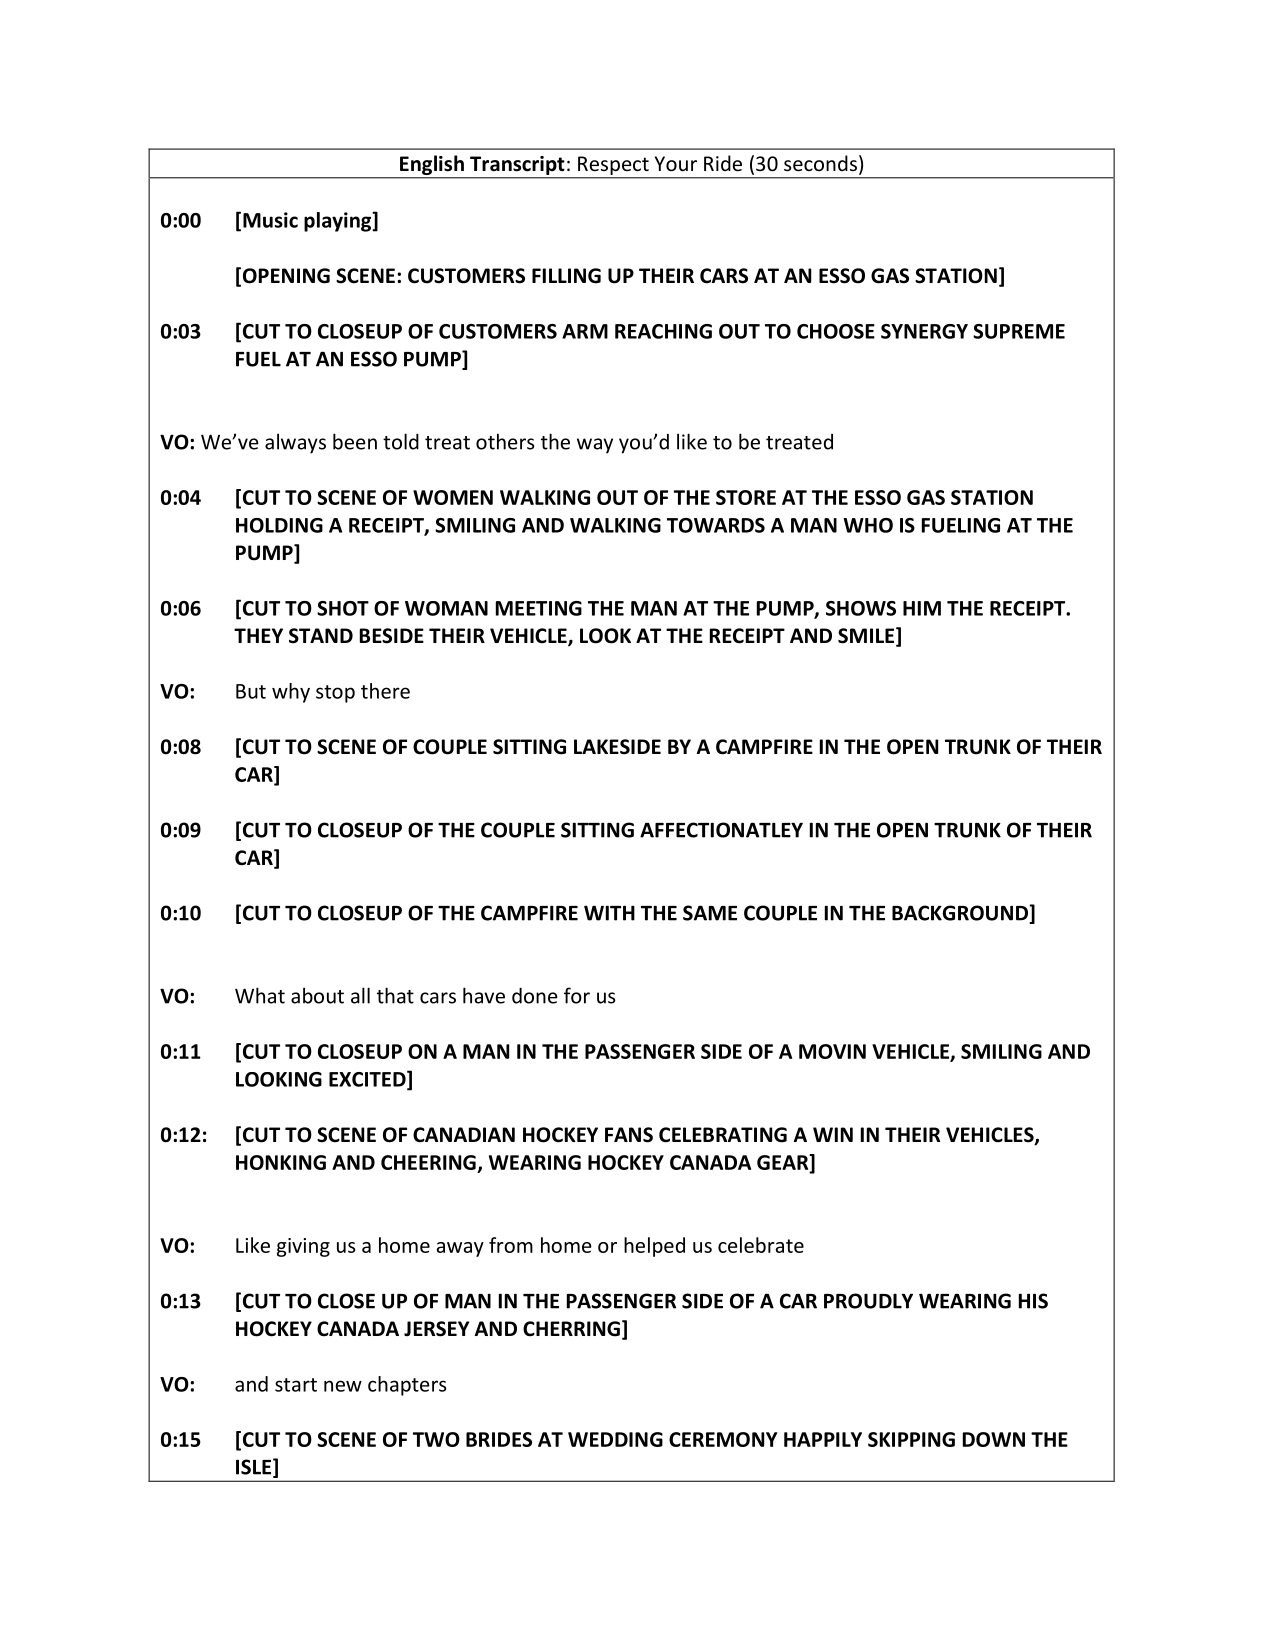  Describe the element at coordinates (343, 1386) in the screenshot. I see `new` at that location.
